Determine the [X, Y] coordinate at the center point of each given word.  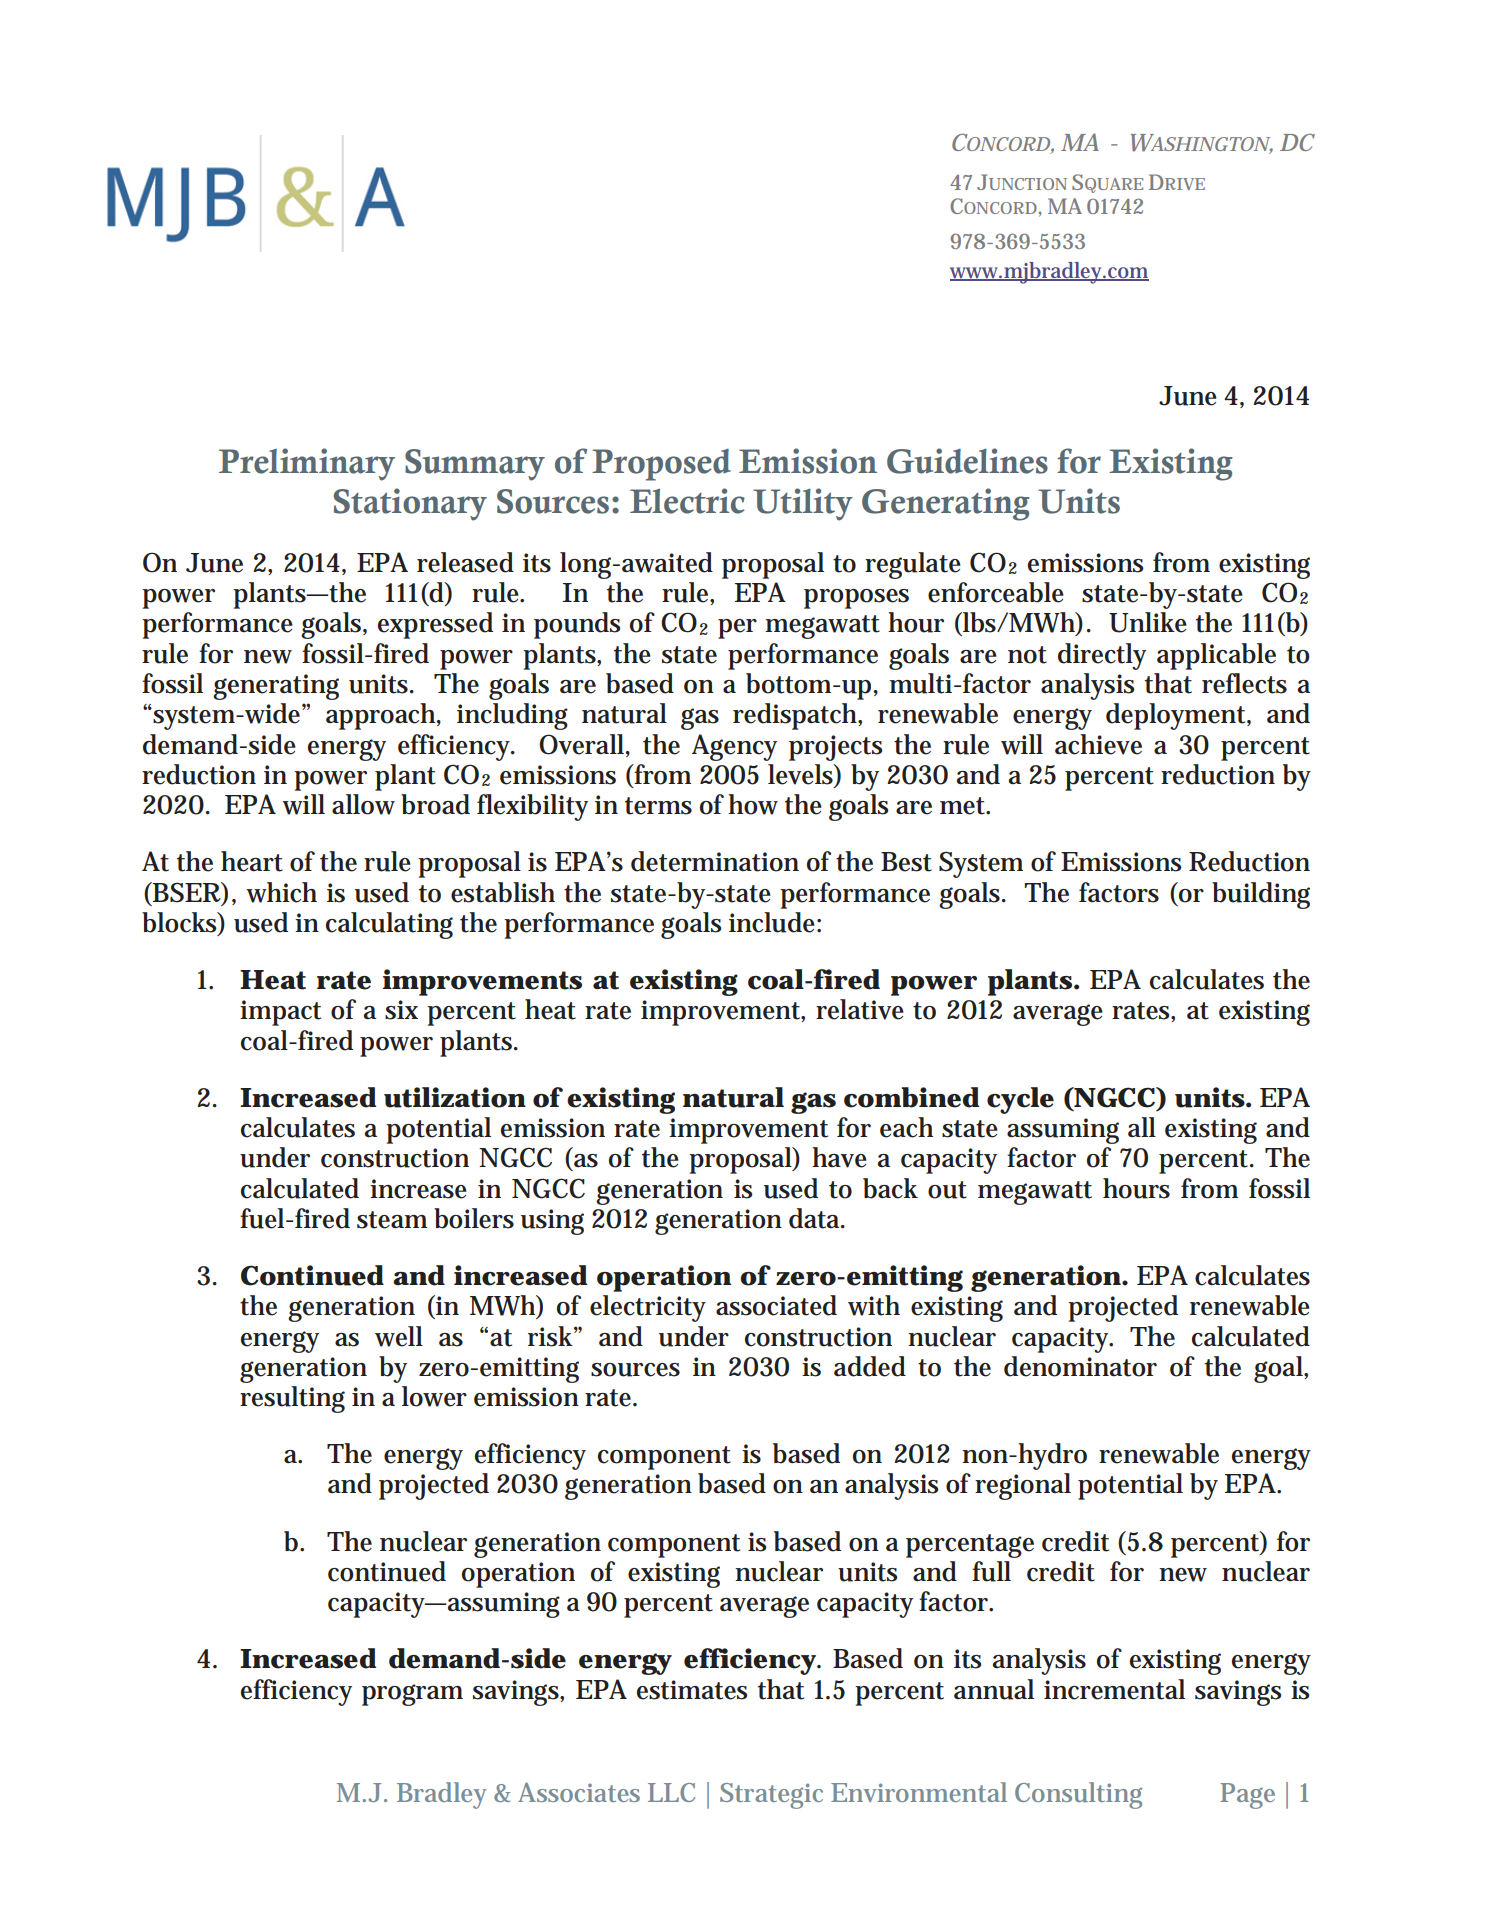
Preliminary [307, 464]
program [412, 1695]
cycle [1020, 1100]
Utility [803, 504]
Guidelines [967, 461]
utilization [454, 1097]
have [839, 1157]
